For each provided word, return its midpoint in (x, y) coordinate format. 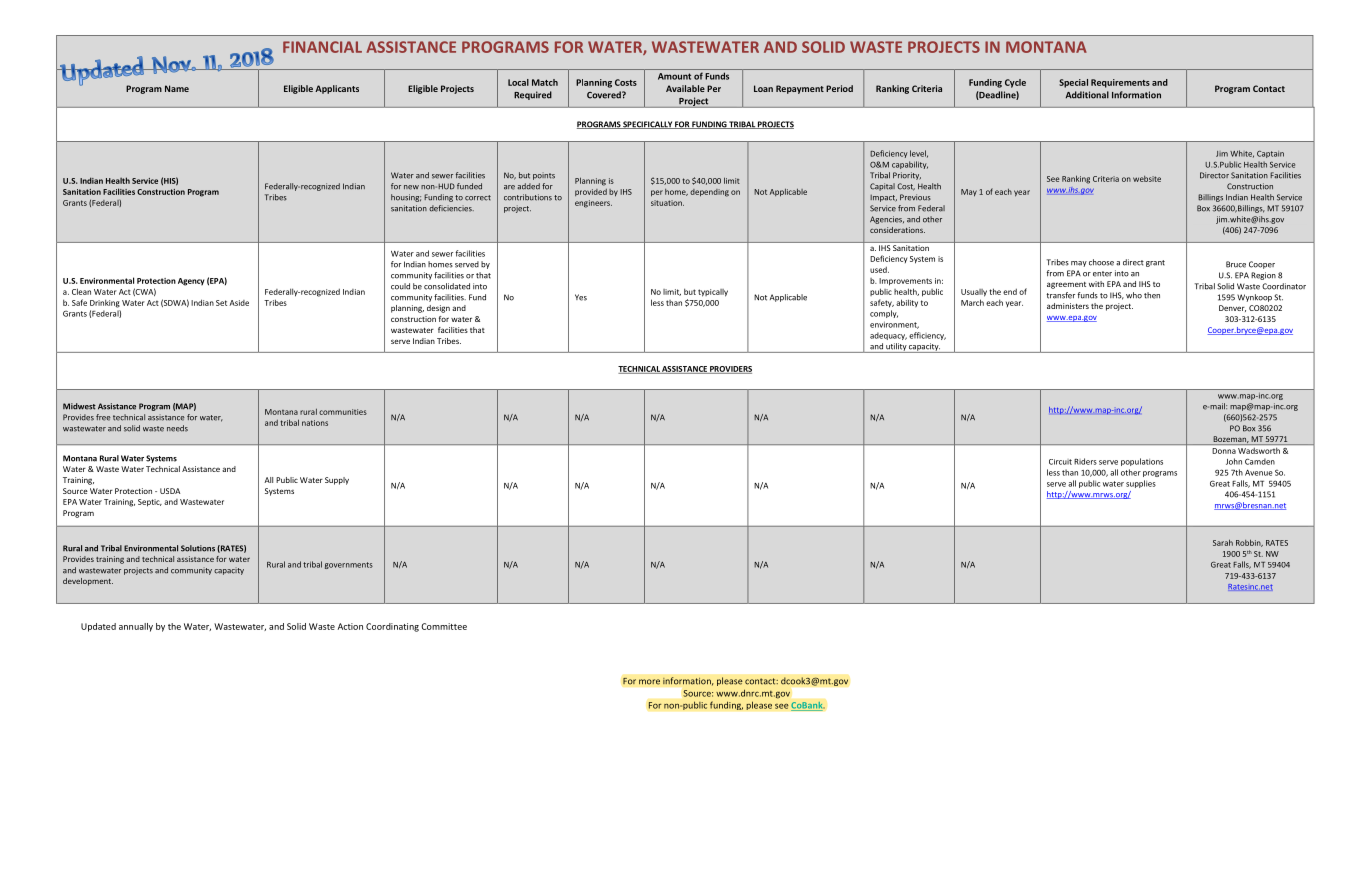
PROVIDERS (730, 370)
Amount (674, 76)
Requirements (1120, 83)
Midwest (79, 406)
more (649, 682)
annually (136, 627)
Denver (1232, 308)
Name (177, 88)
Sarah (1223, 542)
